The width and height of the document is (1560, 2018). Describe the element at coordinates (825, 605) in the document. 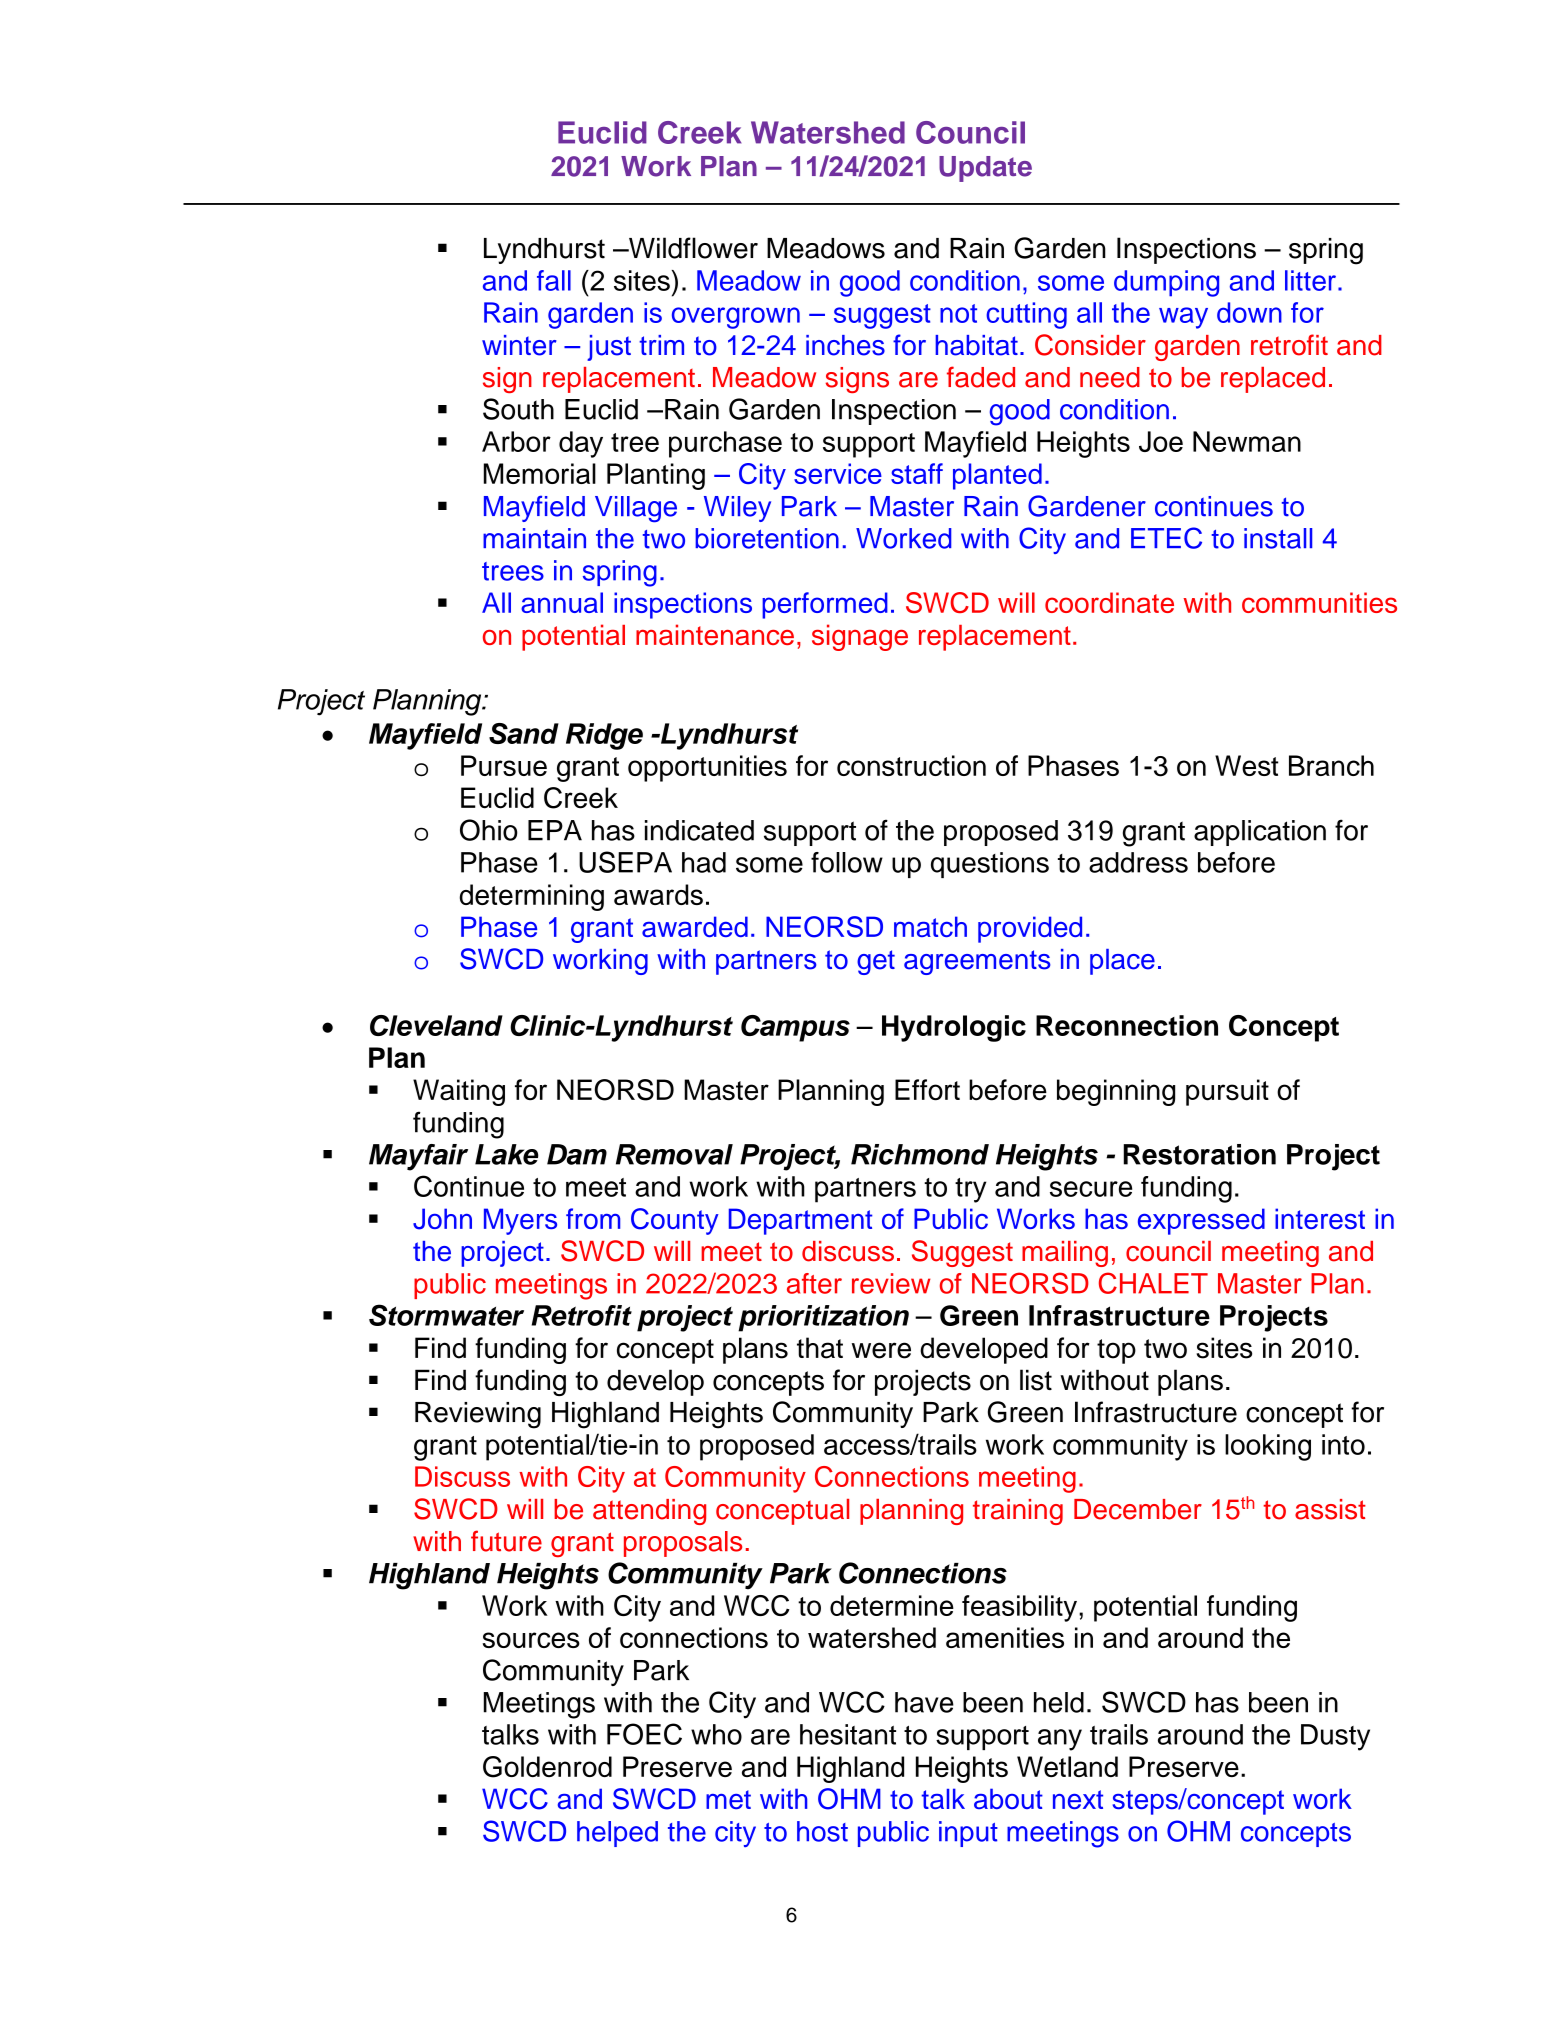

I see `performed` at that location.
